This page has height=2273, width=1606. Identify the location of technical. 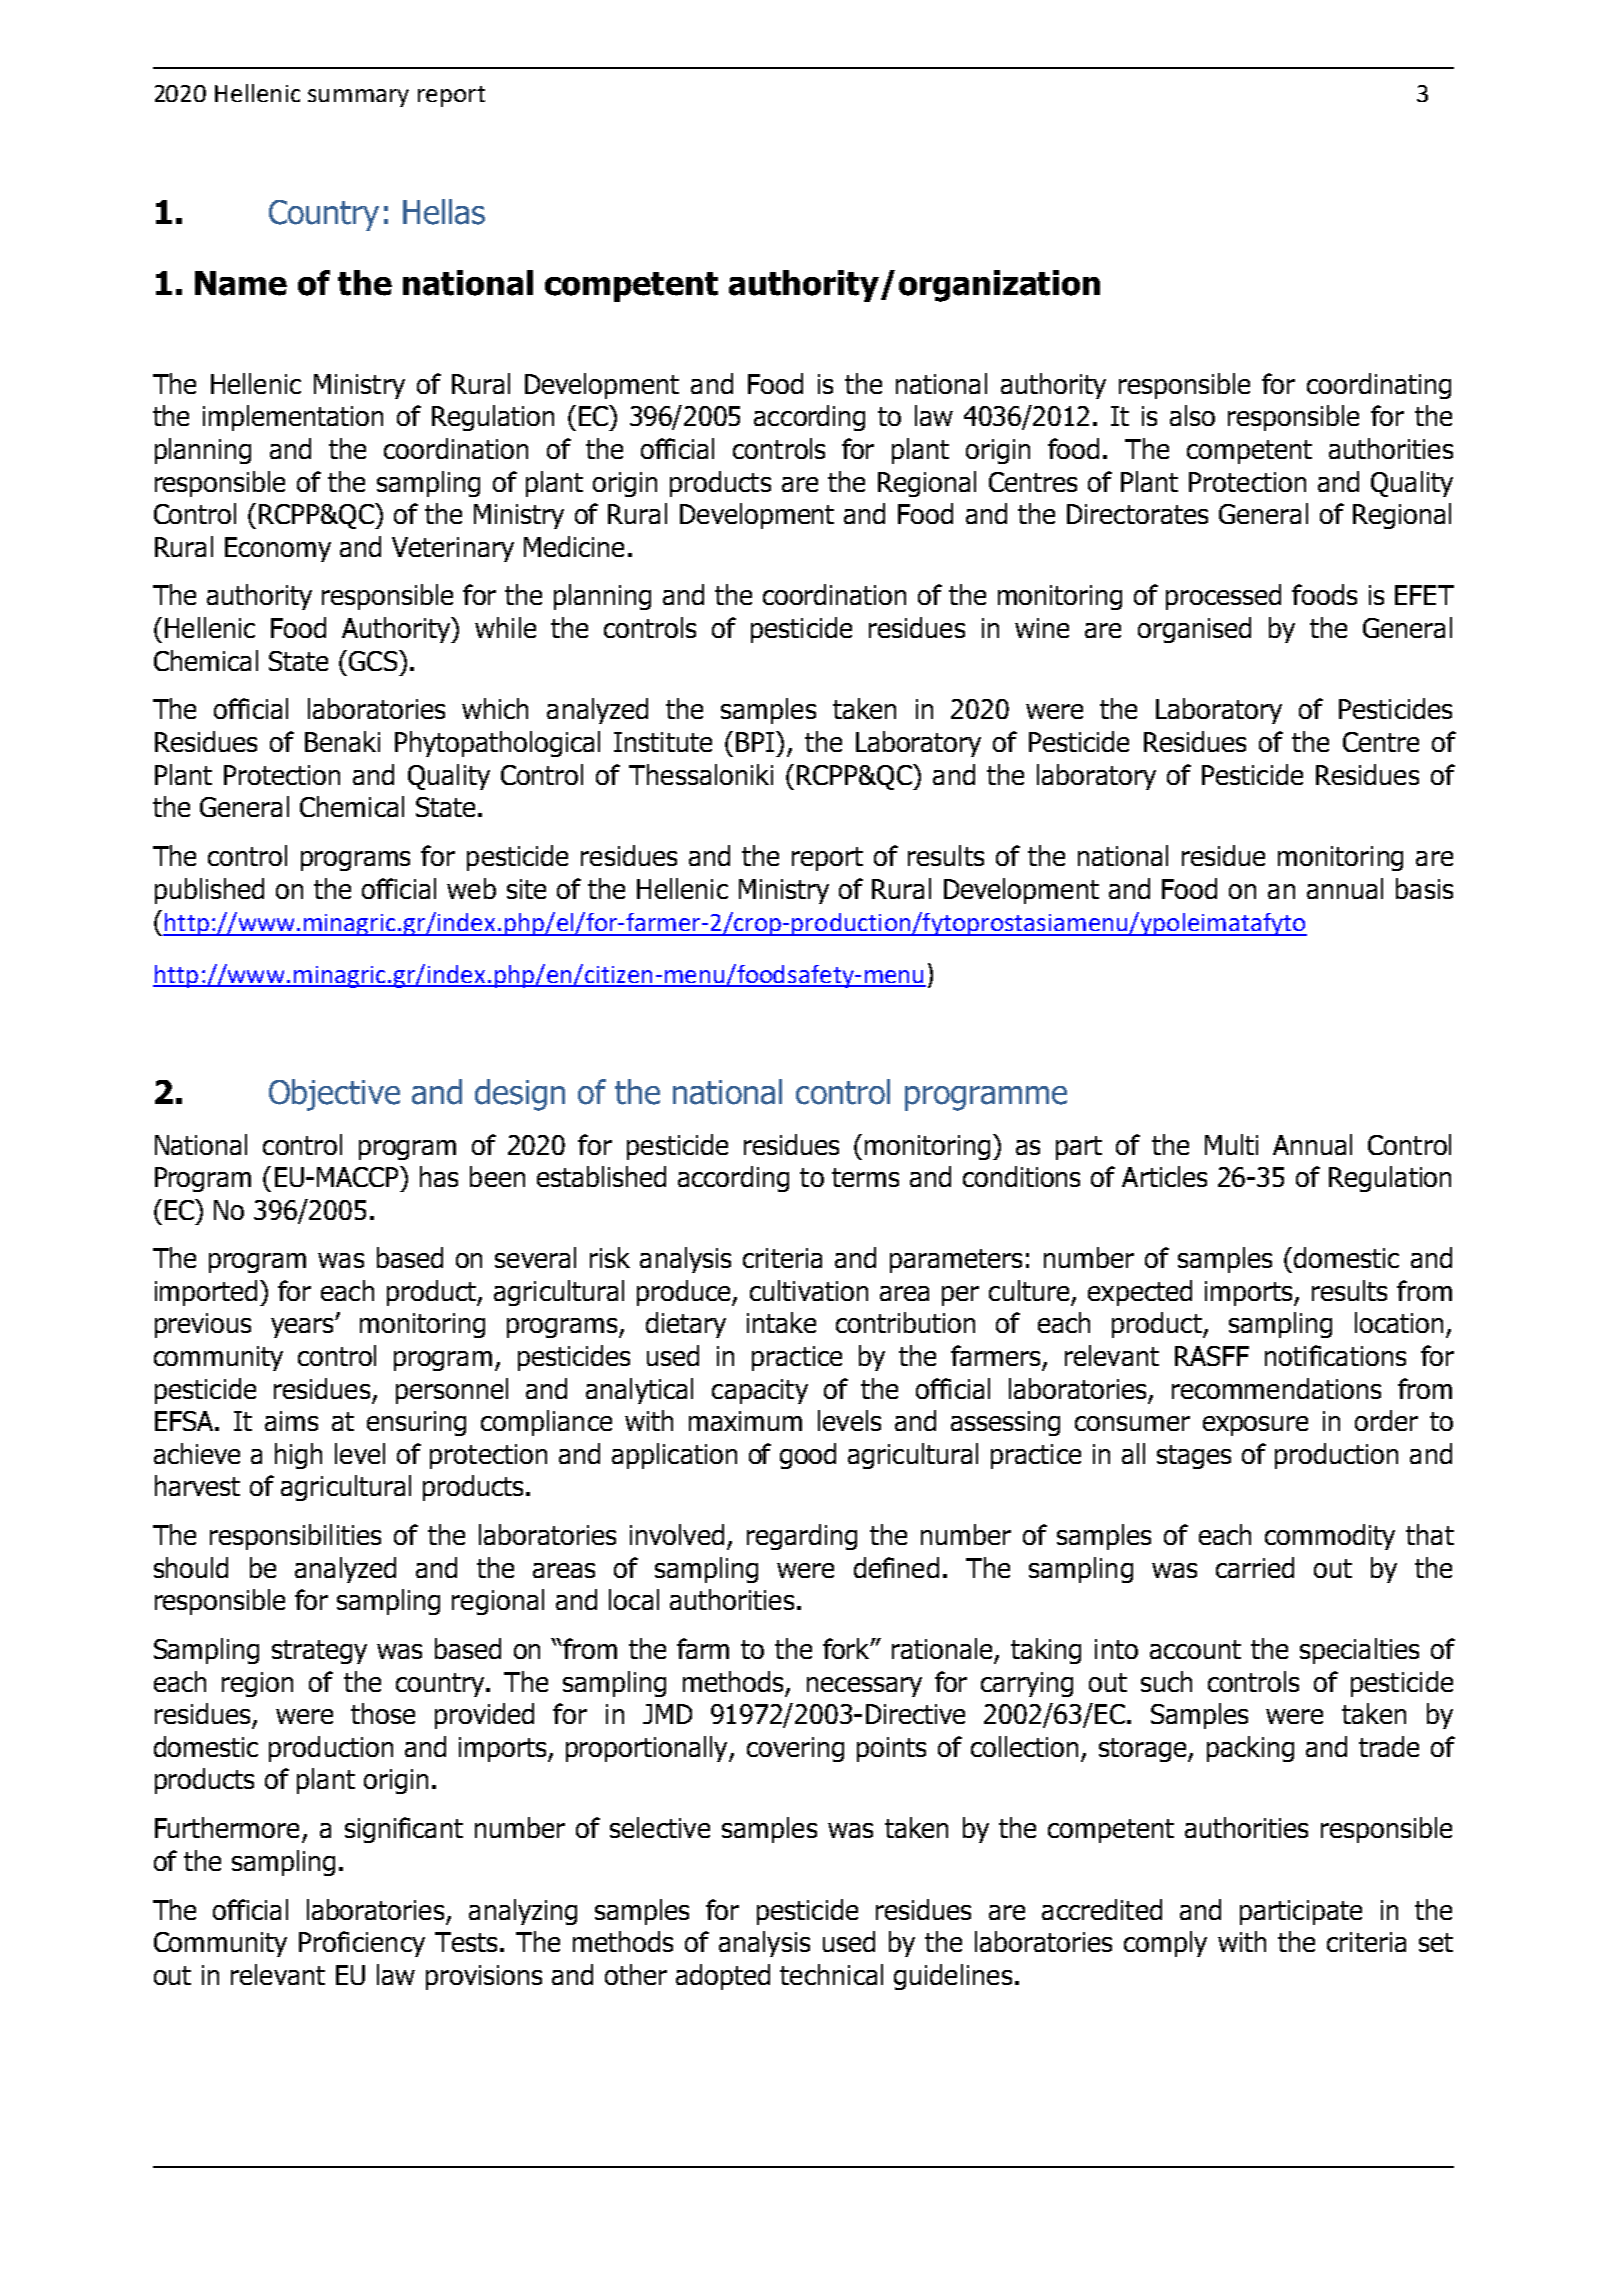
(831, 1974).
